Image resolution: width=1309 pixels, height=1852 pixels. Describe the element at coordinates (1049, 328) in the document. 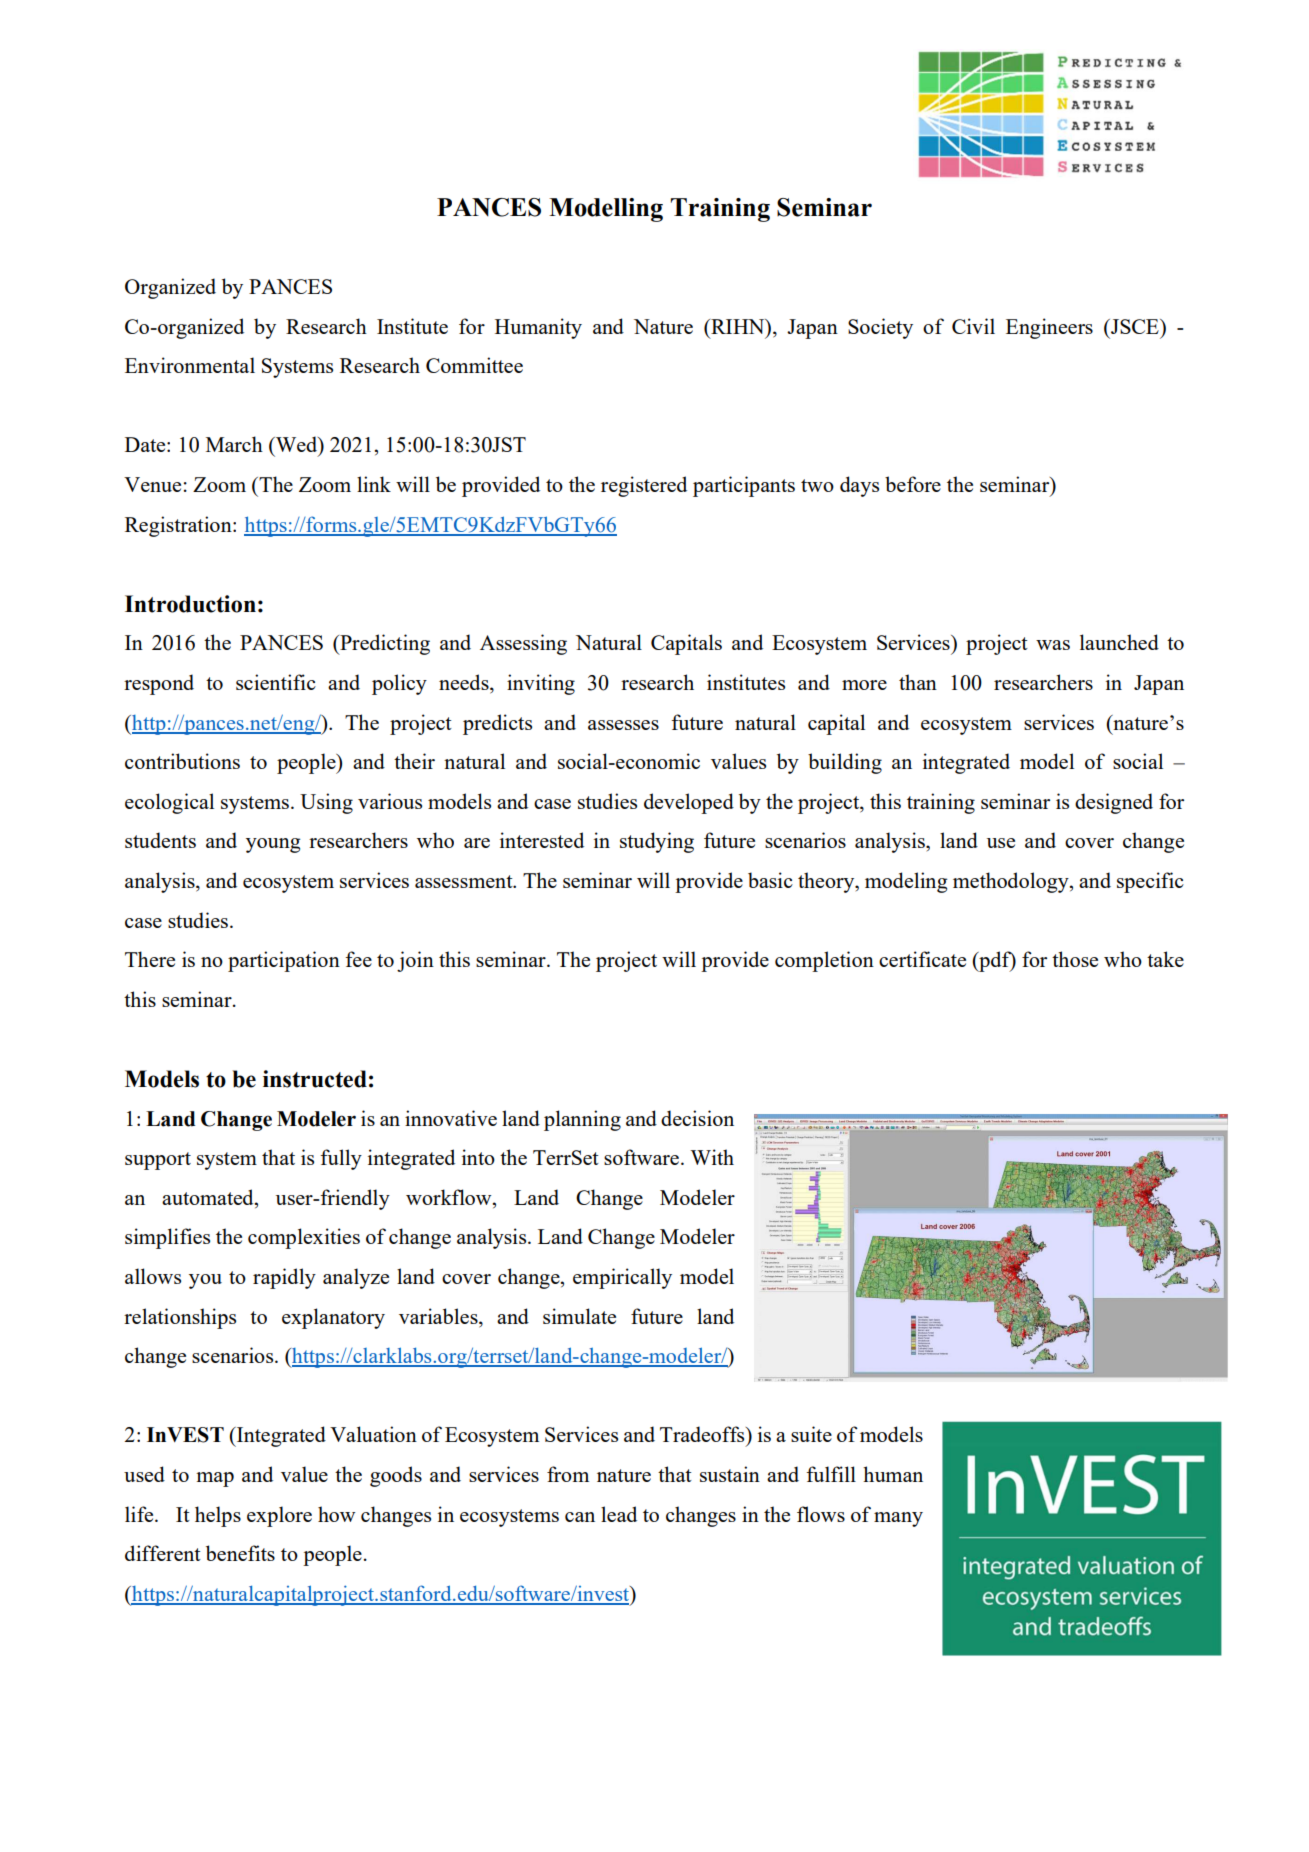

I see `Engineers` at that location.
